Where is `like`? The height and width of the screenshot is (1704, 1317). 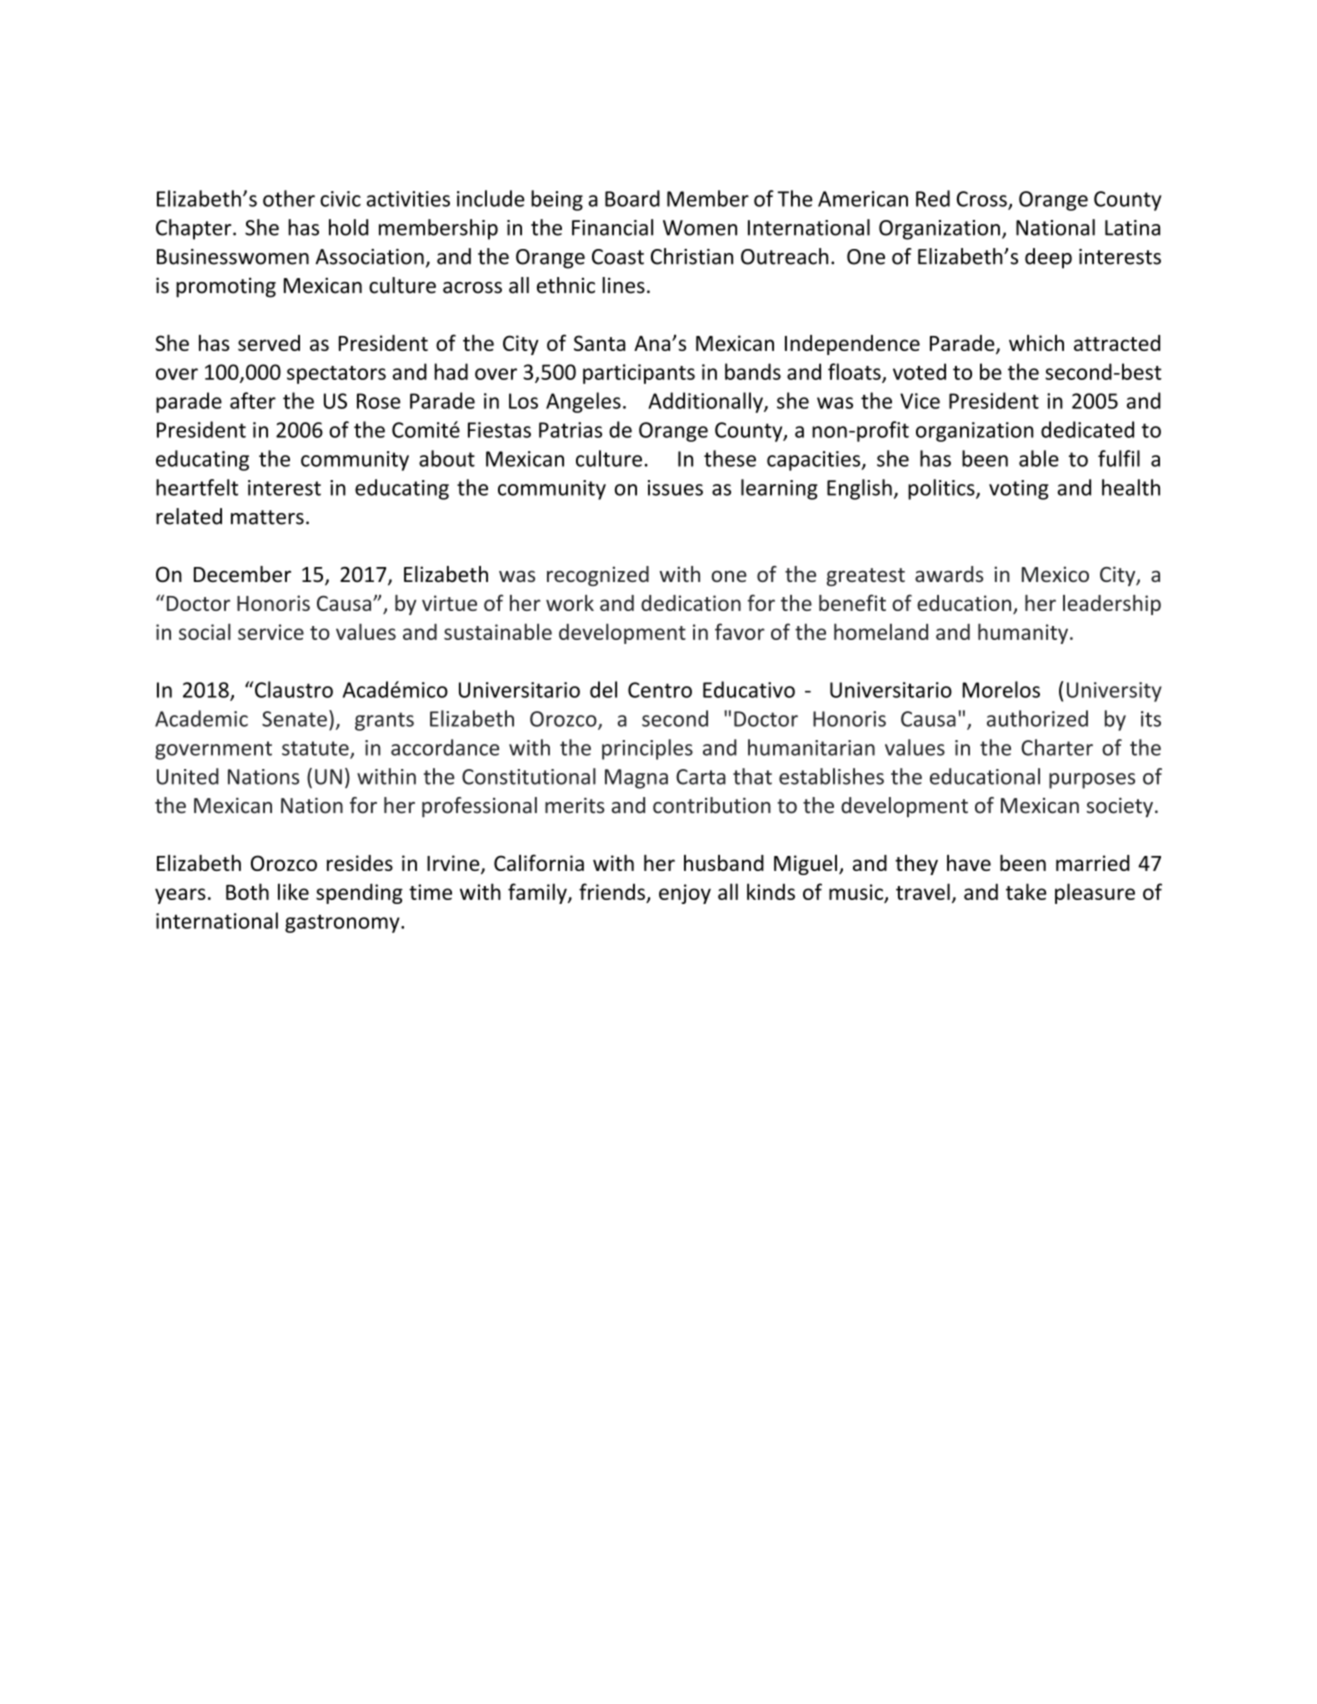
like is located at coordinates (293, 891).
